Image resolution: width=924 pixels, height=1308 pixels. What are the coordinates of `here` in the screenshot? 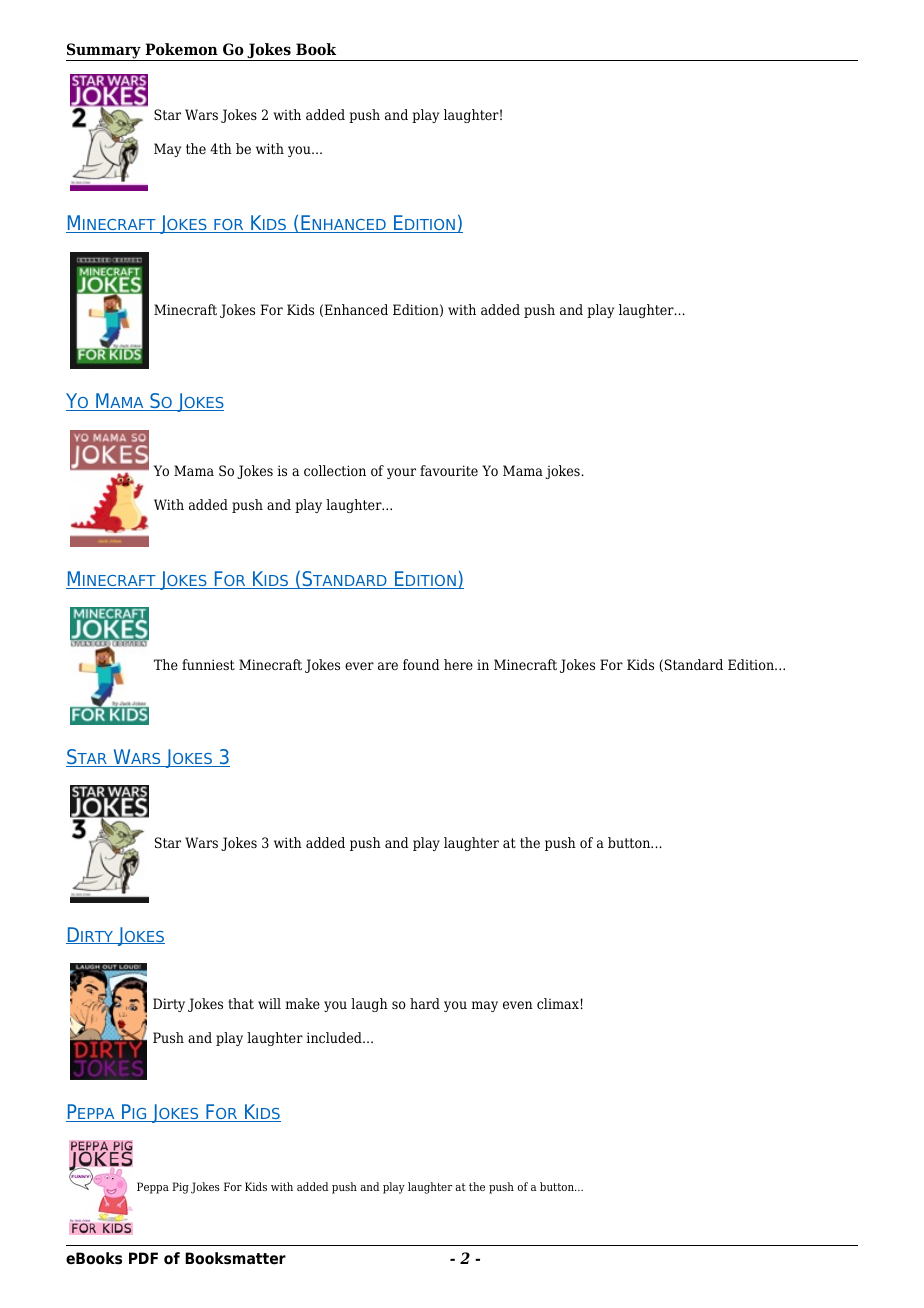 It's located at (458, 664).
